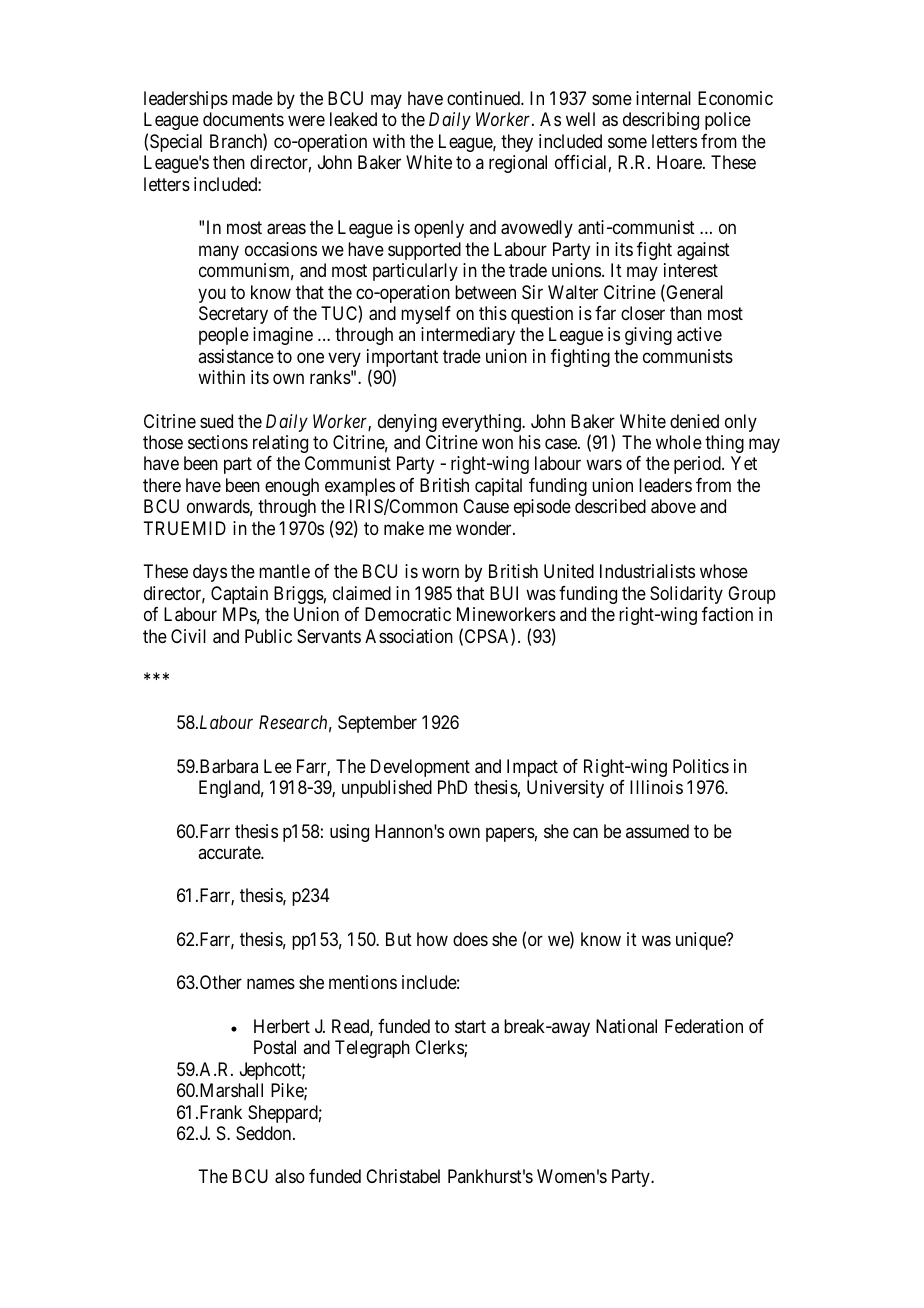  I want to click on denied, so click(694, 421).
